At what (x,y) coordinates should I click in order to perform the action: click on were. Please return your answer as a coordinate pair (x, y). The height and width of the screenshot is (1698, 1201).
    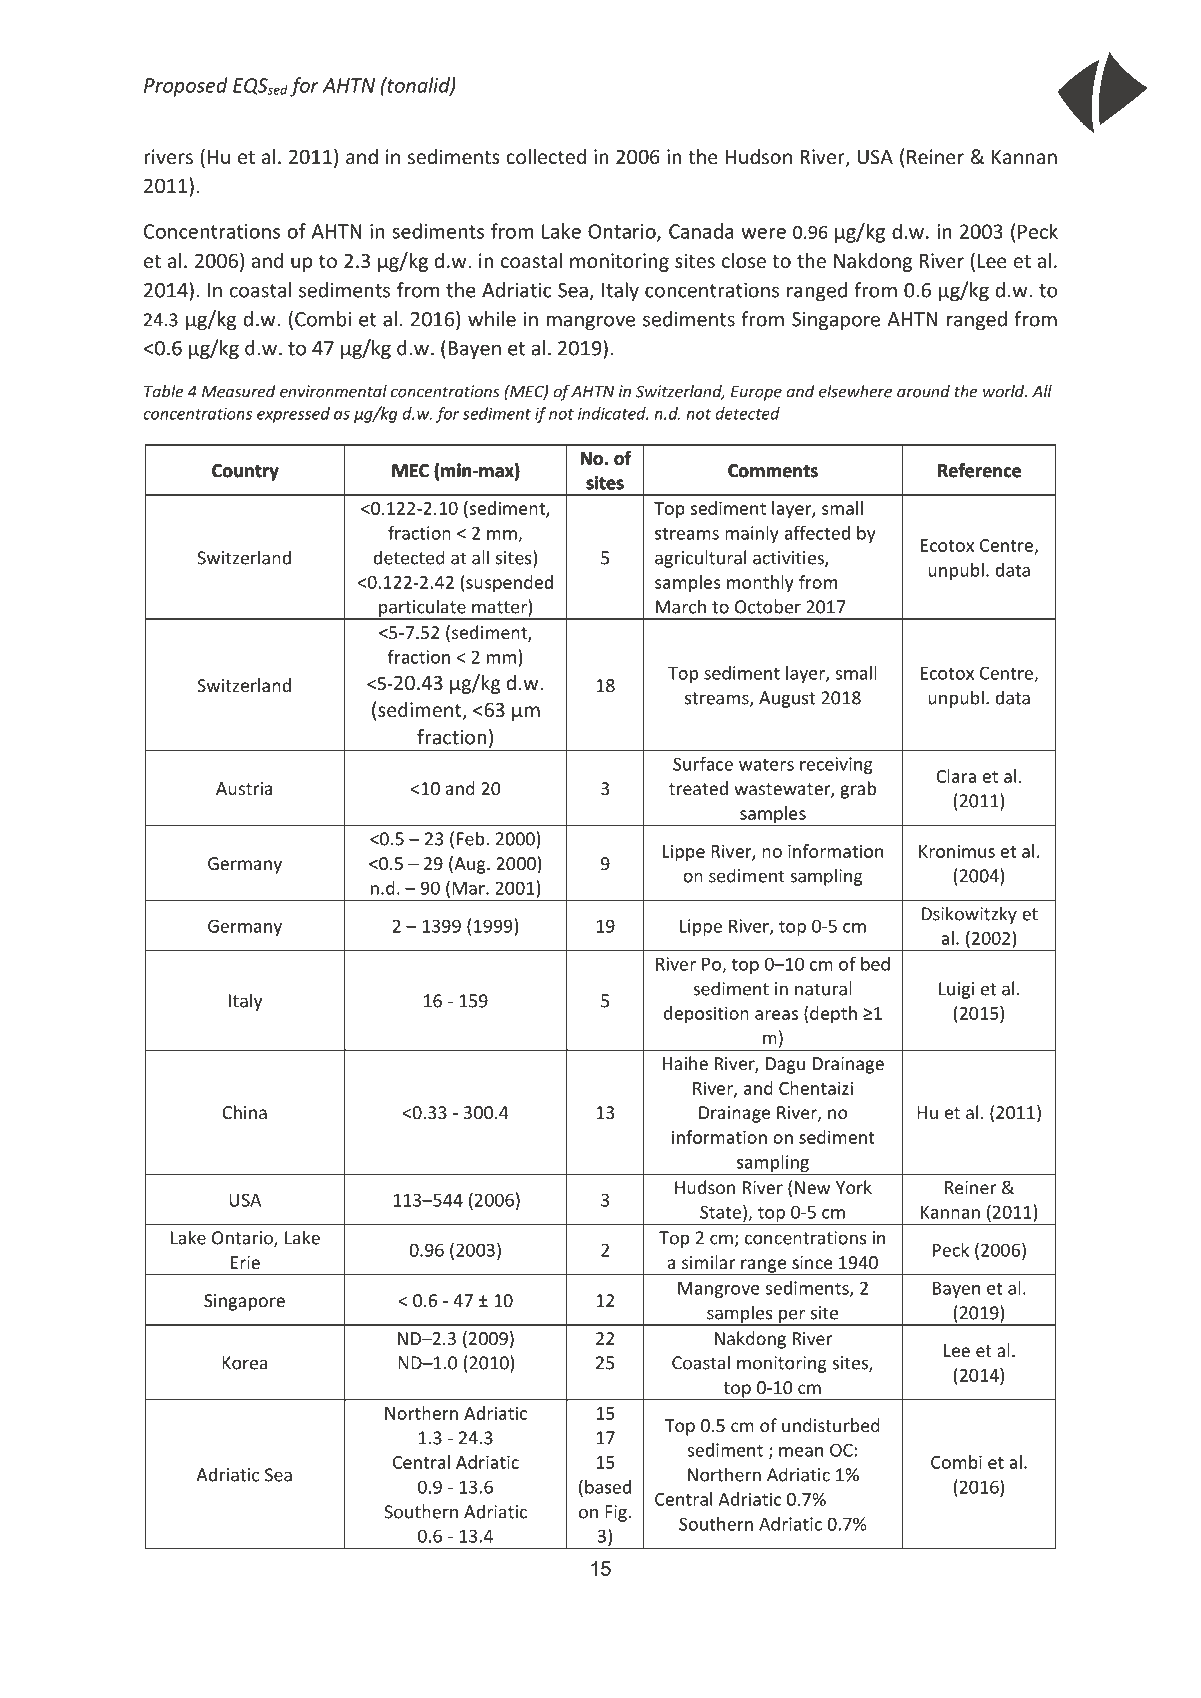
    Looking at the image, I should click on (763, 233).
